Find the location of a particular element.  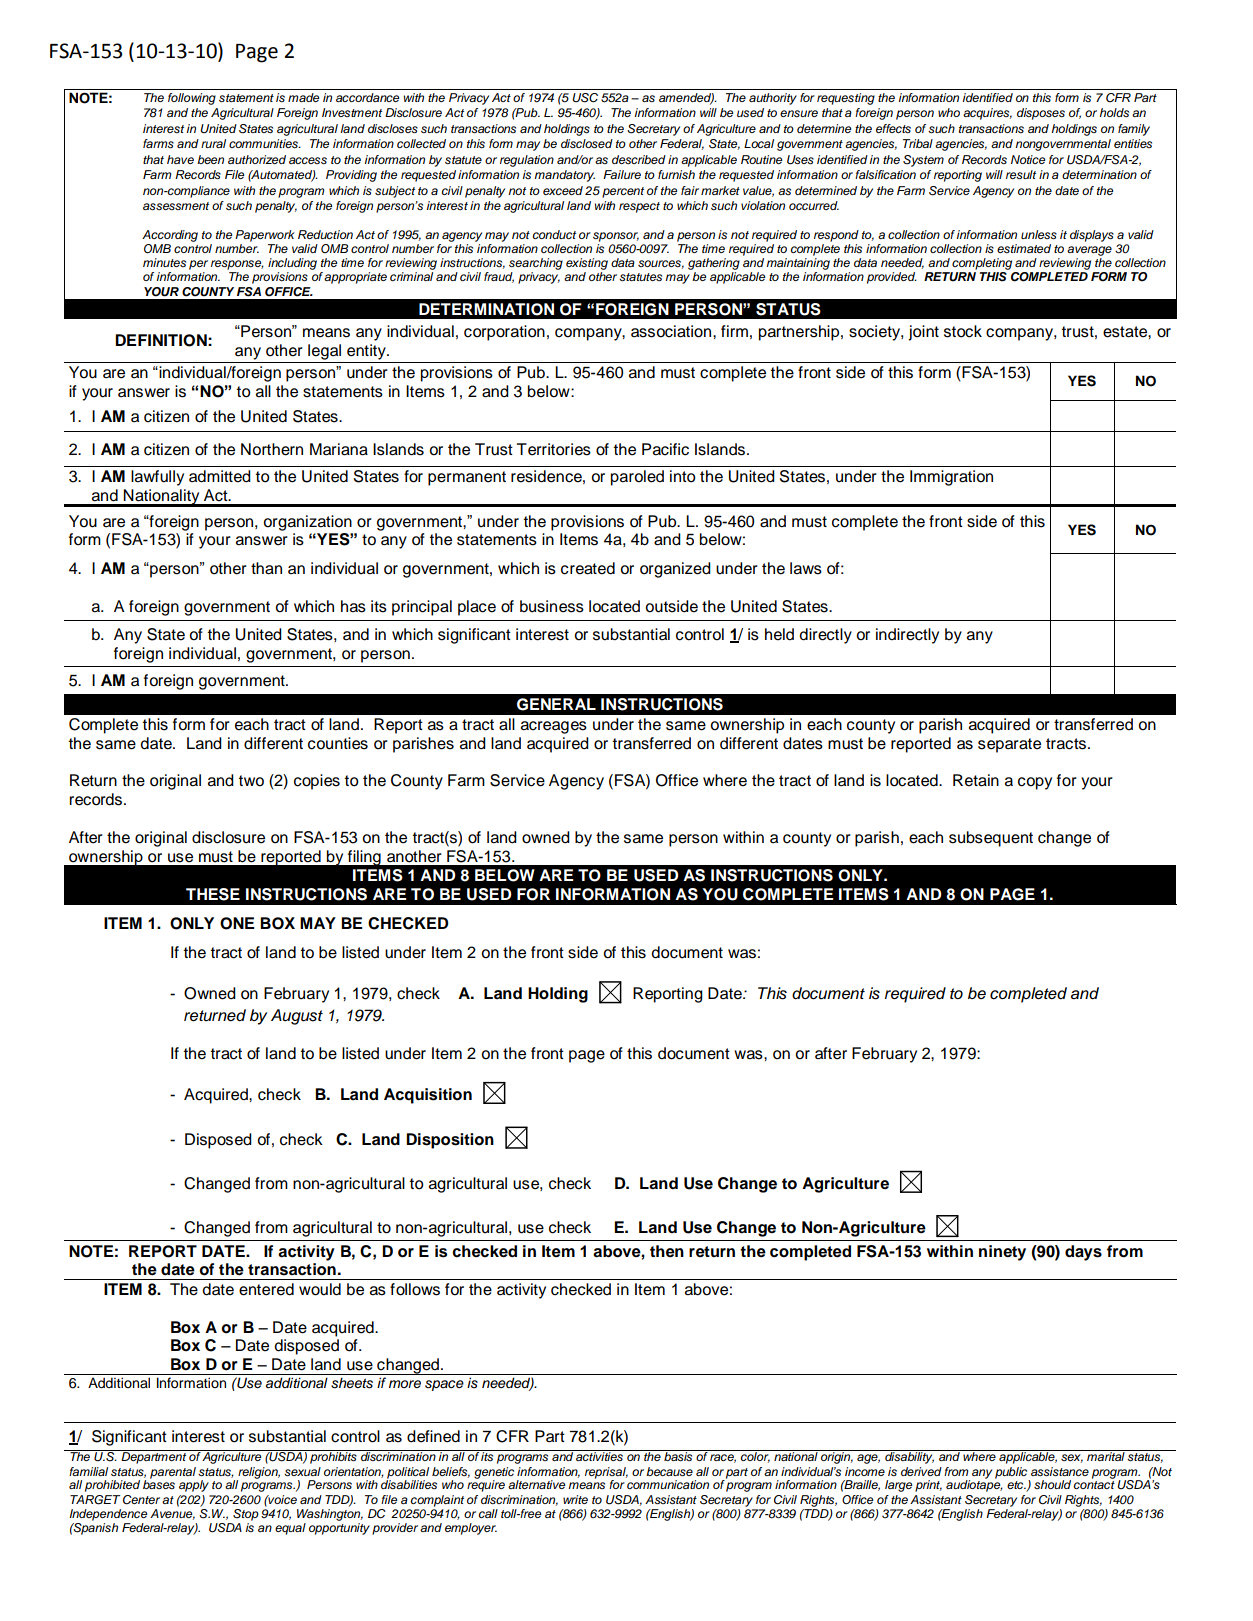

apply is located at coordinates (194, 1486).
